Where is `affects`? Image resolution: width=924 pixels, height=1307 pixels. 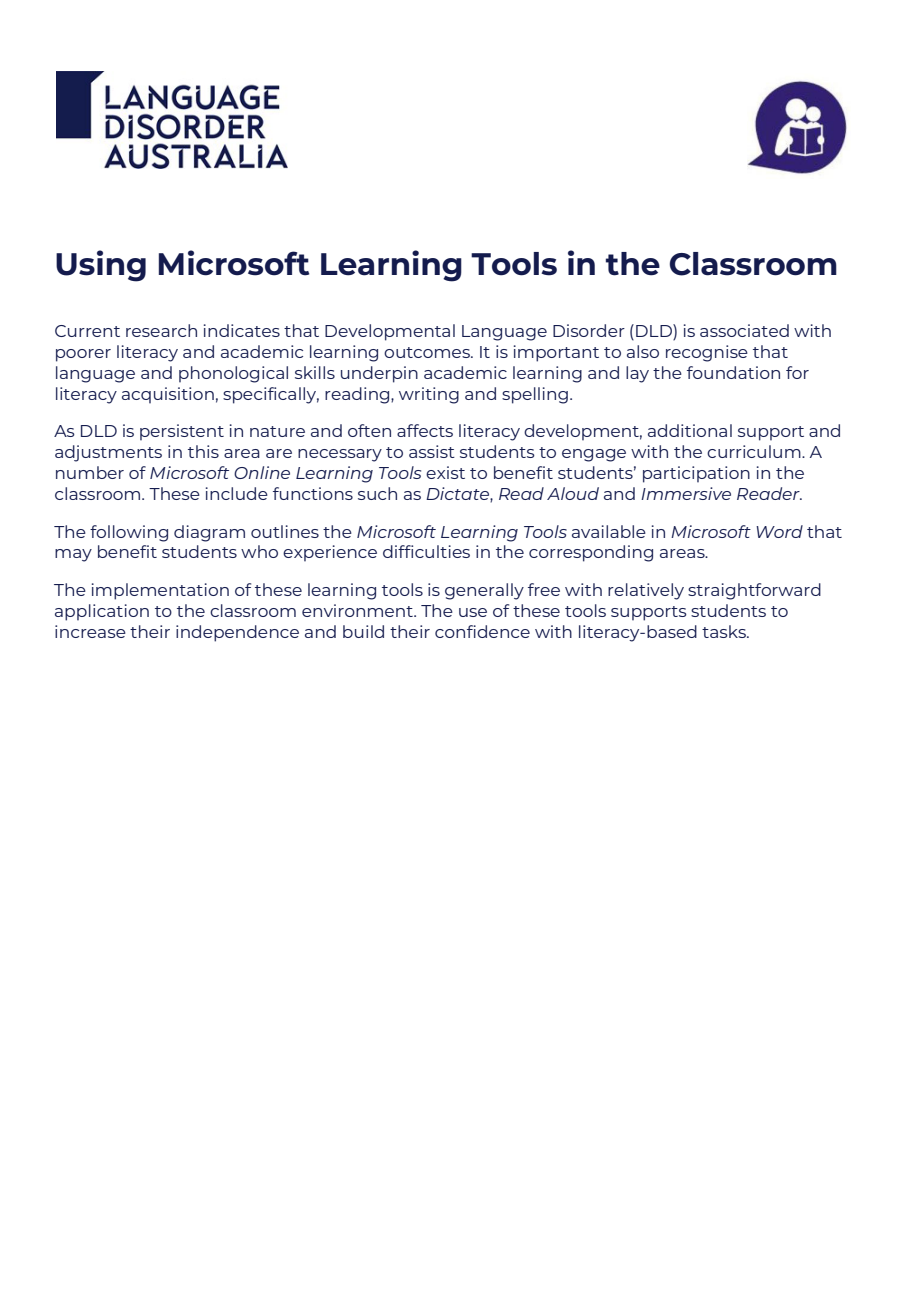 affects is located at coordinates (425, 430).
